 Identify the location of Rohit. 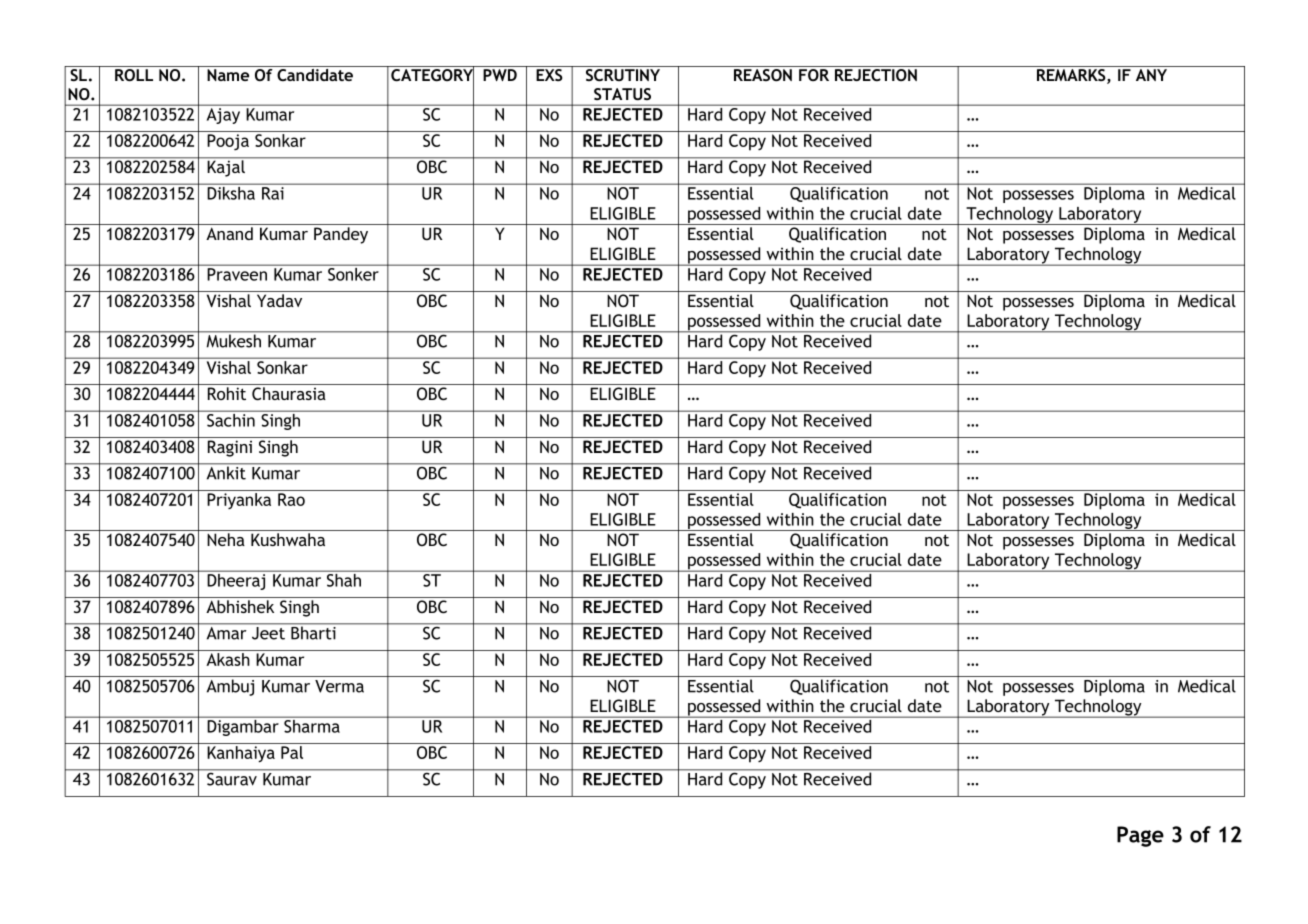
(227, 393).
